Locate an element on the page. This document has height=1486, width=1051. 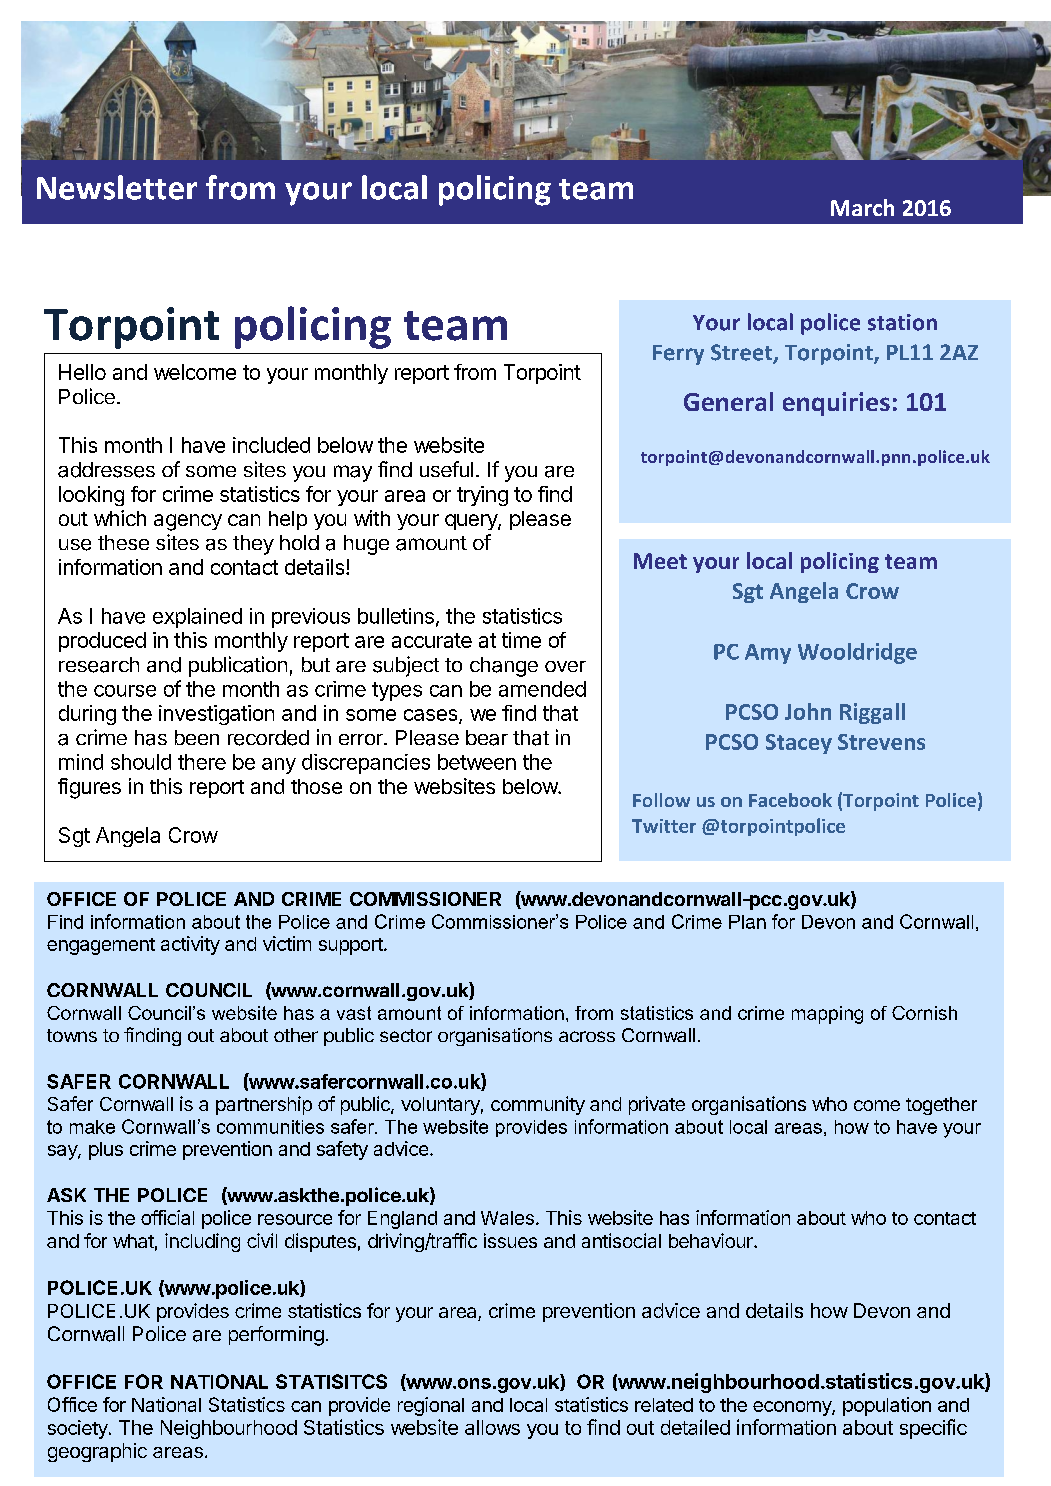
there is located at coordinates (202, 762).
